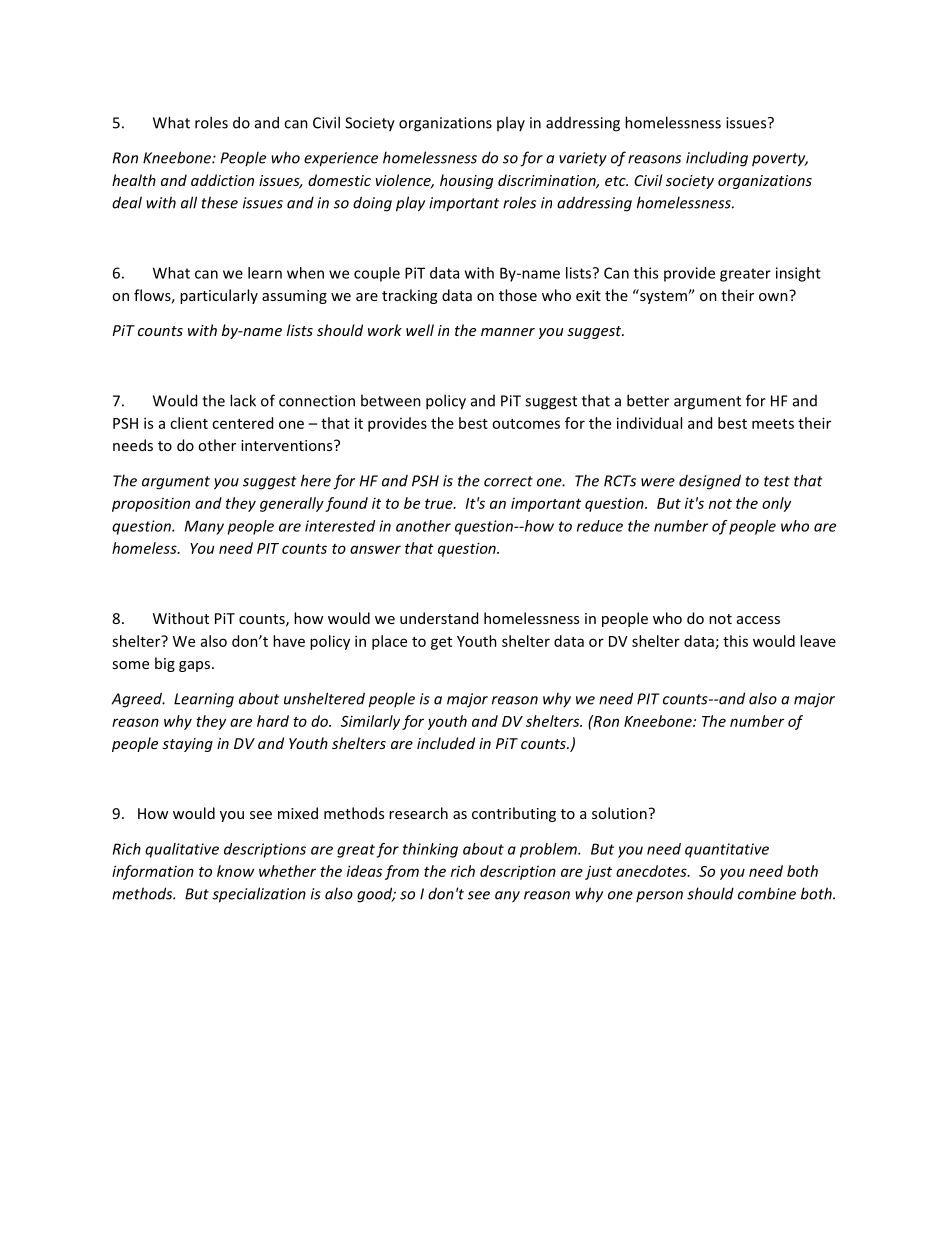 This screenshot has height=1233, width=952. Describe the element at coordinates (243, 400) in the screenshot. I see `lack` at that location.
